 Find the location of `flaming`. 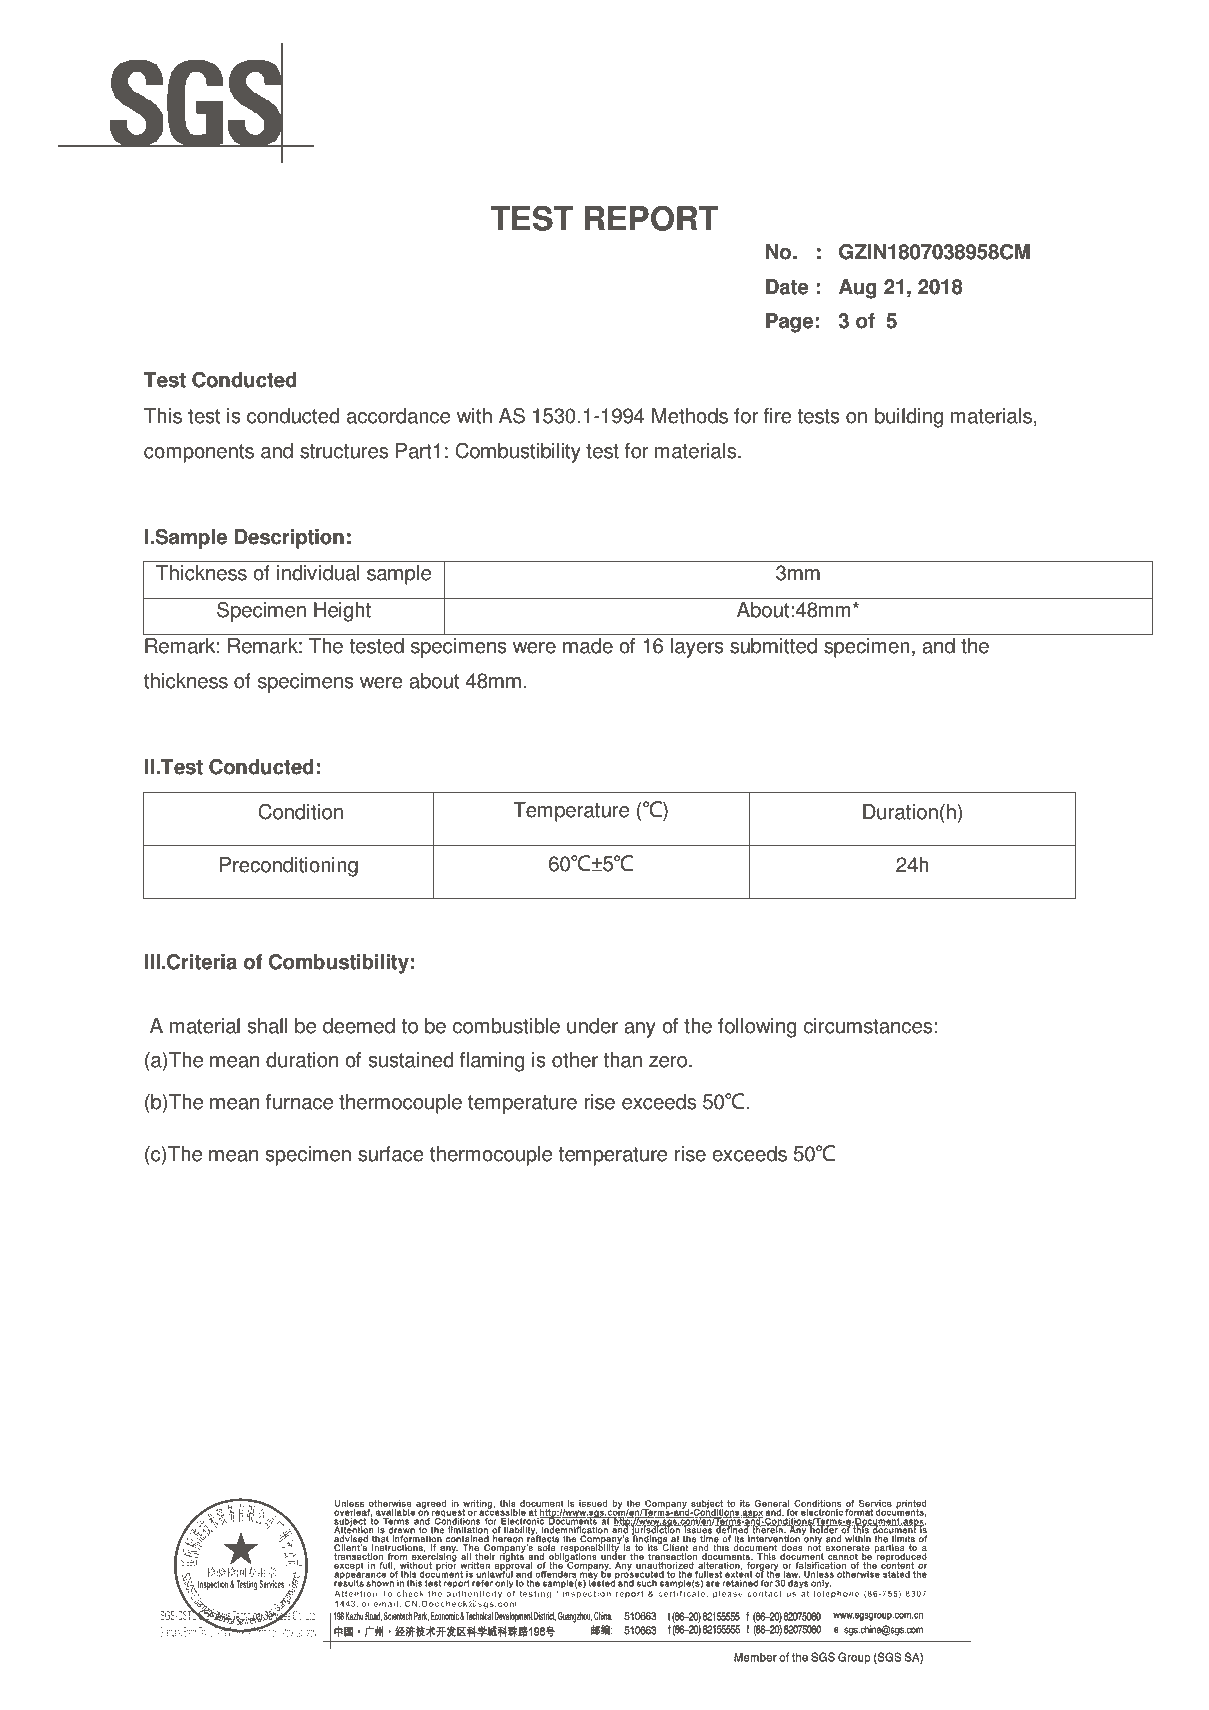

flaming is located at coordinates (492, 1062).
